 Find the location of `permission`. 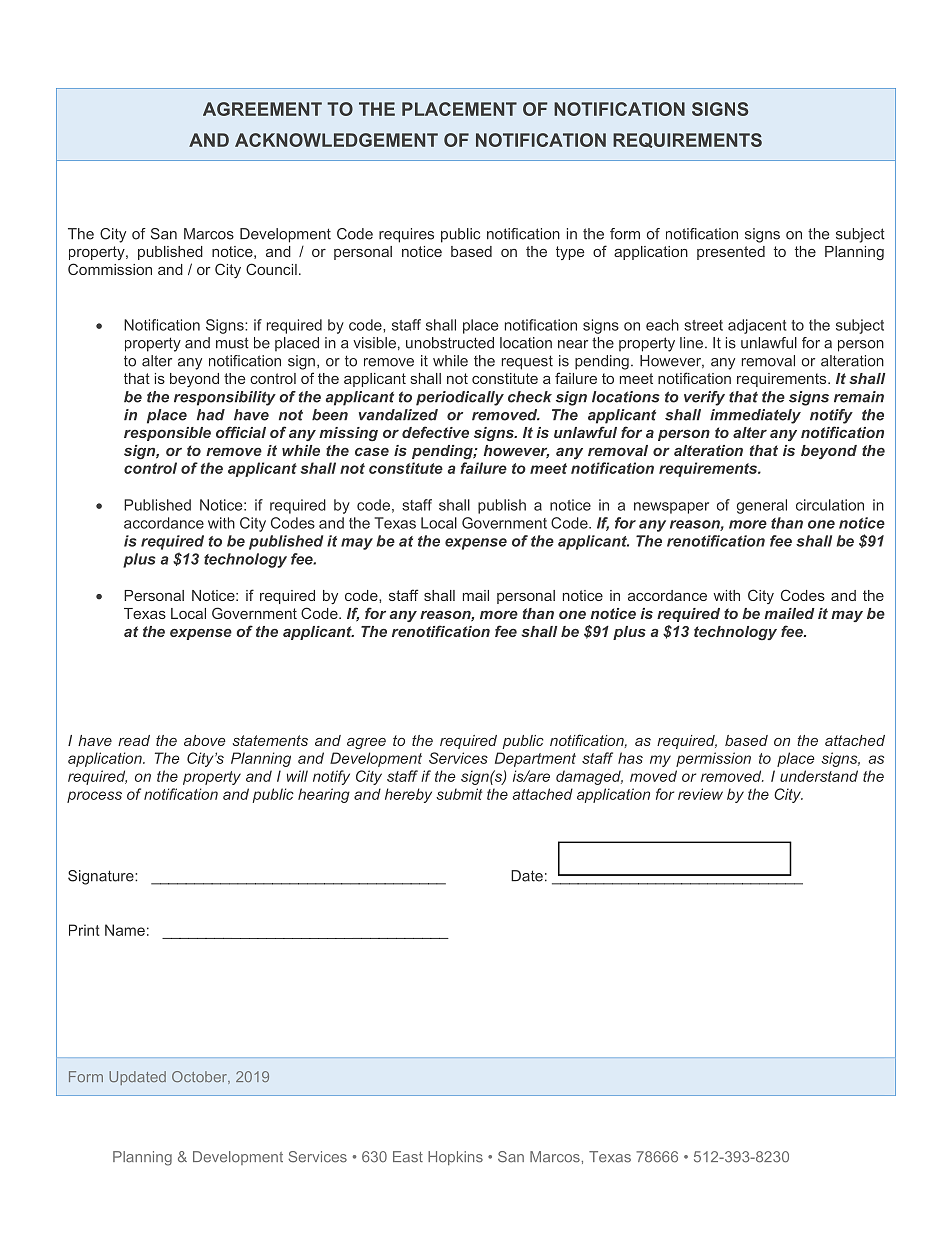

permission is located at coordinates (713, 759).
